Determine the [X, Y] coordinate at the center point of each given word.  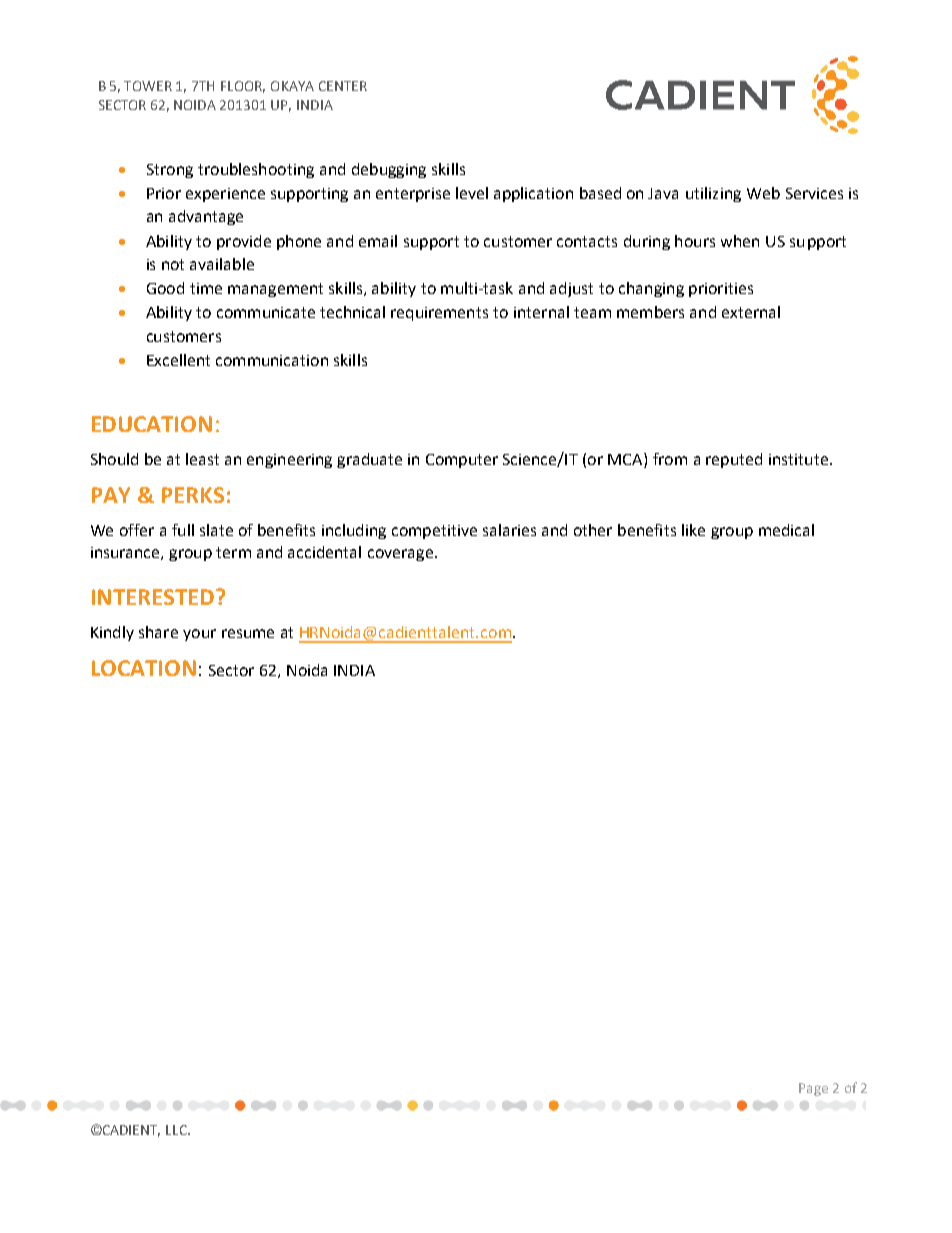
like [693, 530]
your [199, 635]
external [751, 312]
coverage [400, 555]
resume [248, 633]
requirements [439, 314]
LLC [177, 1130]
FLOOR [243, 87]
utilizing [713, 194]
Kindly [112, 633]
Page [813, 1089]
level [472, 193]
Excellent [178, 360]
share [158, 632]
